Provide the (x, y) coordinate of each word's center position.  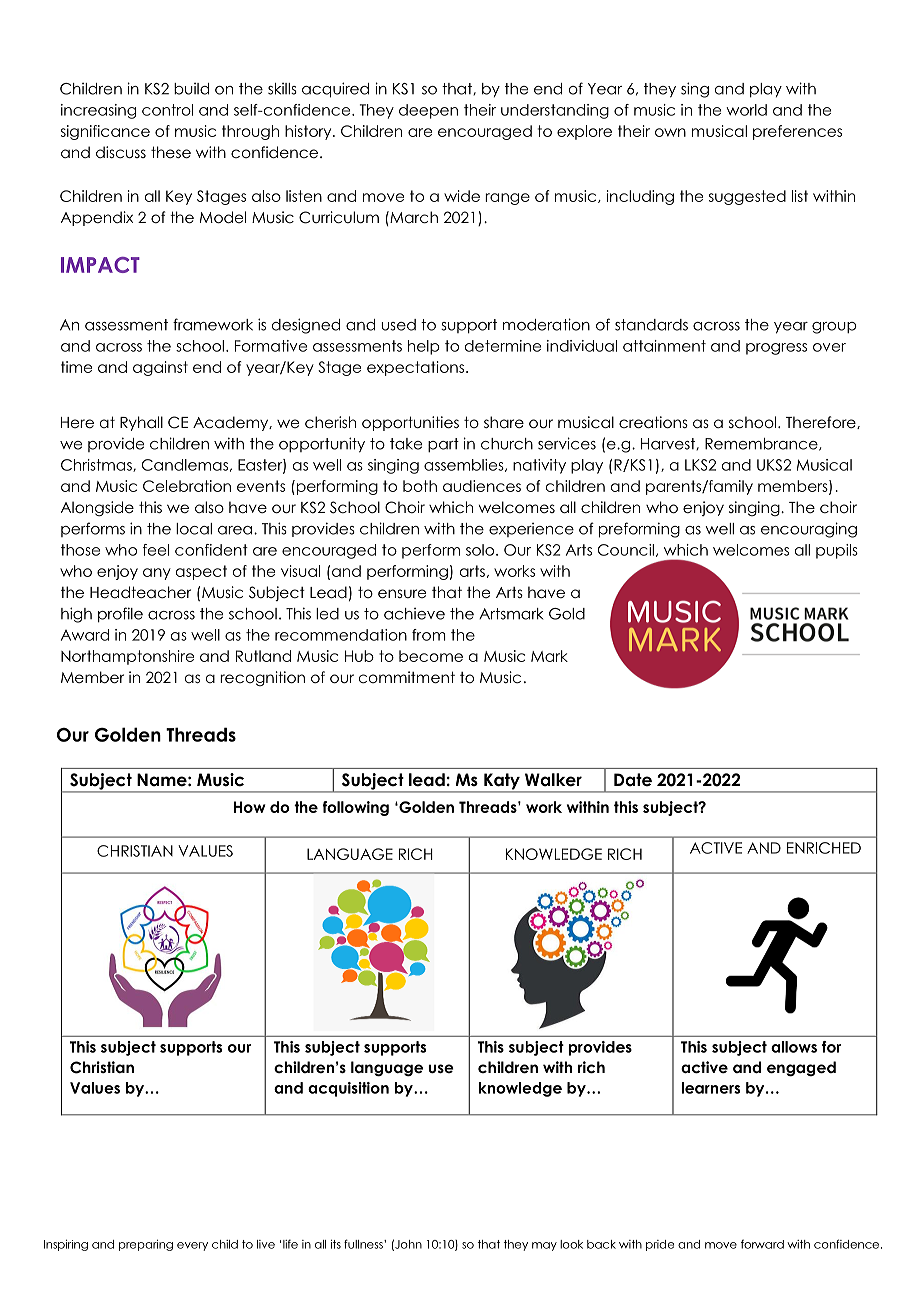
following (356, 808)
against (160, 368)
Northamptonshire (127, 657)
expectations (415, 368)
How (250, 807)
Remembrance (762, 444)
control (167, 110)
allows (794, 1047)
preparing (146, 1245)
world (746, 110)
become (431, 656)
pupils (837, 551)
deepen (428, 111)
